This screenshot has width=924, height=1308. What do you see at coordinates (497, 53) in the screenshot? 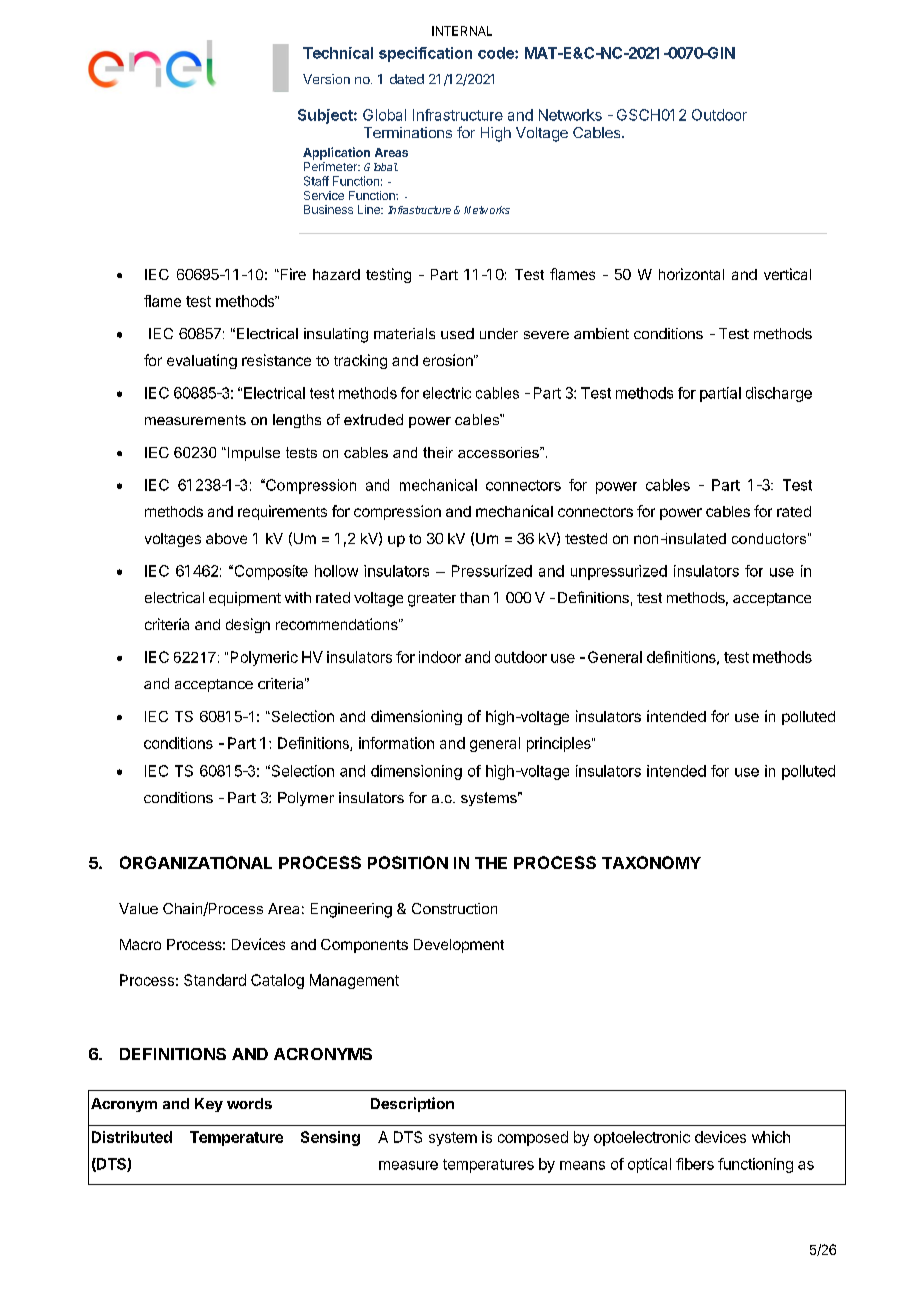
I see `code` at bounding box center [497, 53].
